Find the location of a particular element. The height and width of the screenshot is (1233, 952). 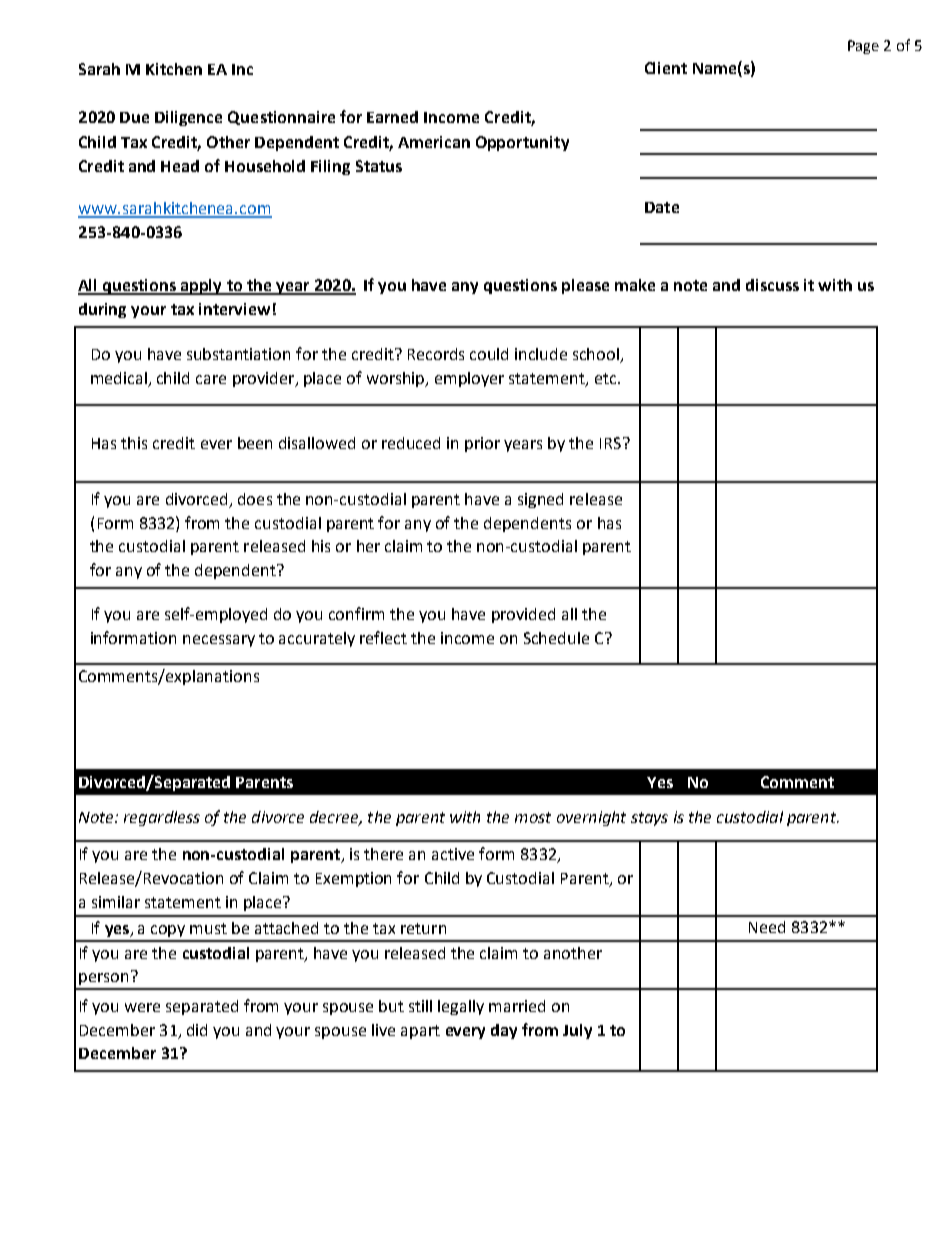

does is located at coordinates (255, 499).
